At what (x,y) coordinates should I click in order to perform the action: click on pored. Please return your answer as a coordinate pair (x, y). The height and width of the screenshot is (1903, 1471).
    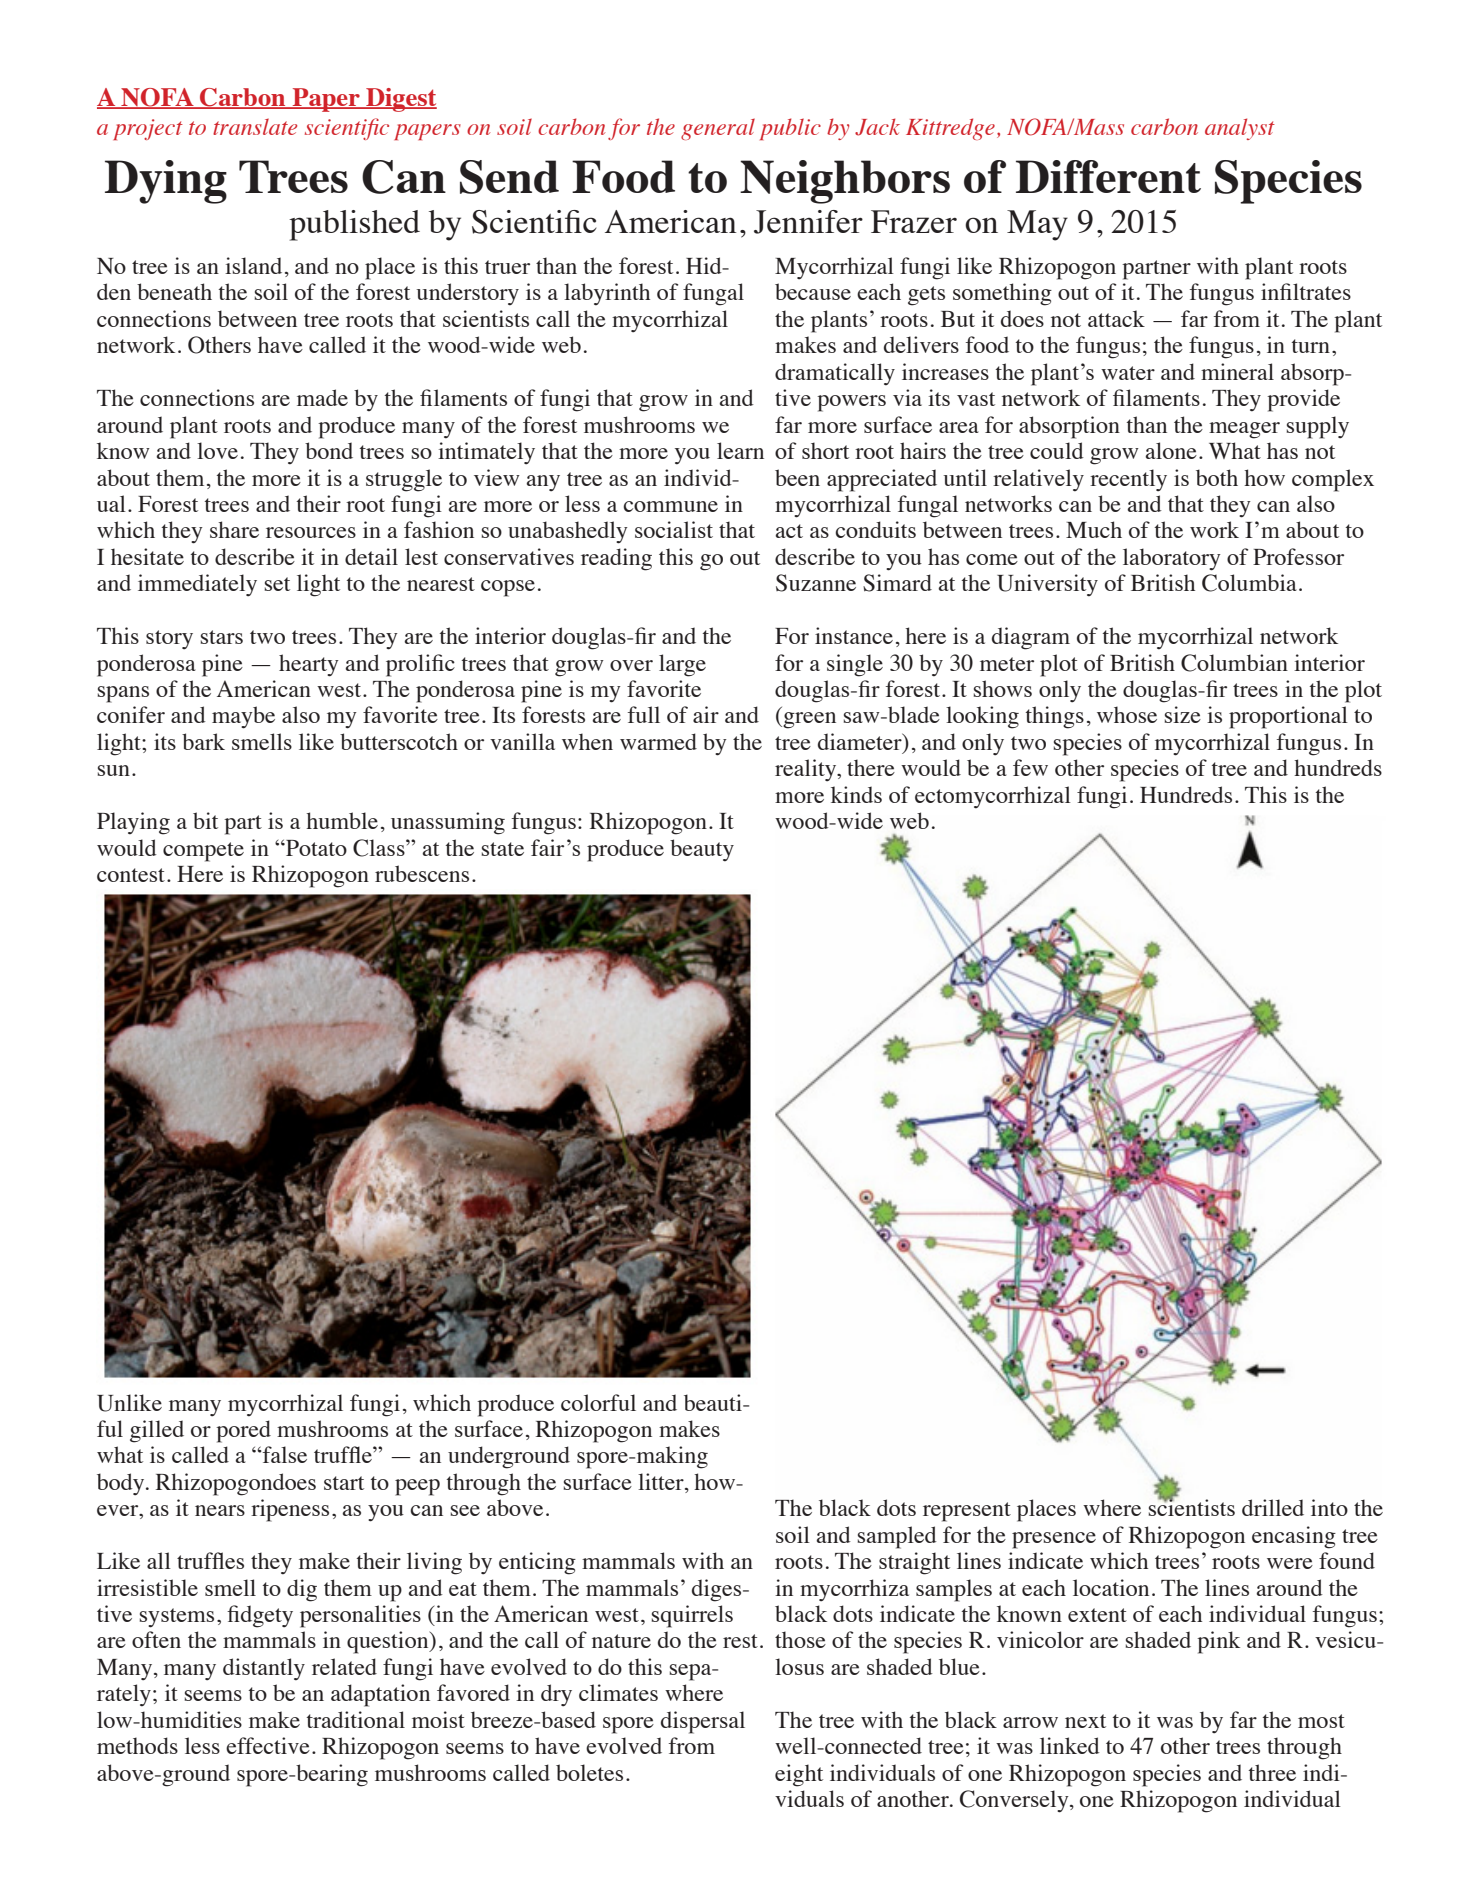
    Looking at the image, I should click on (243, 1431).
